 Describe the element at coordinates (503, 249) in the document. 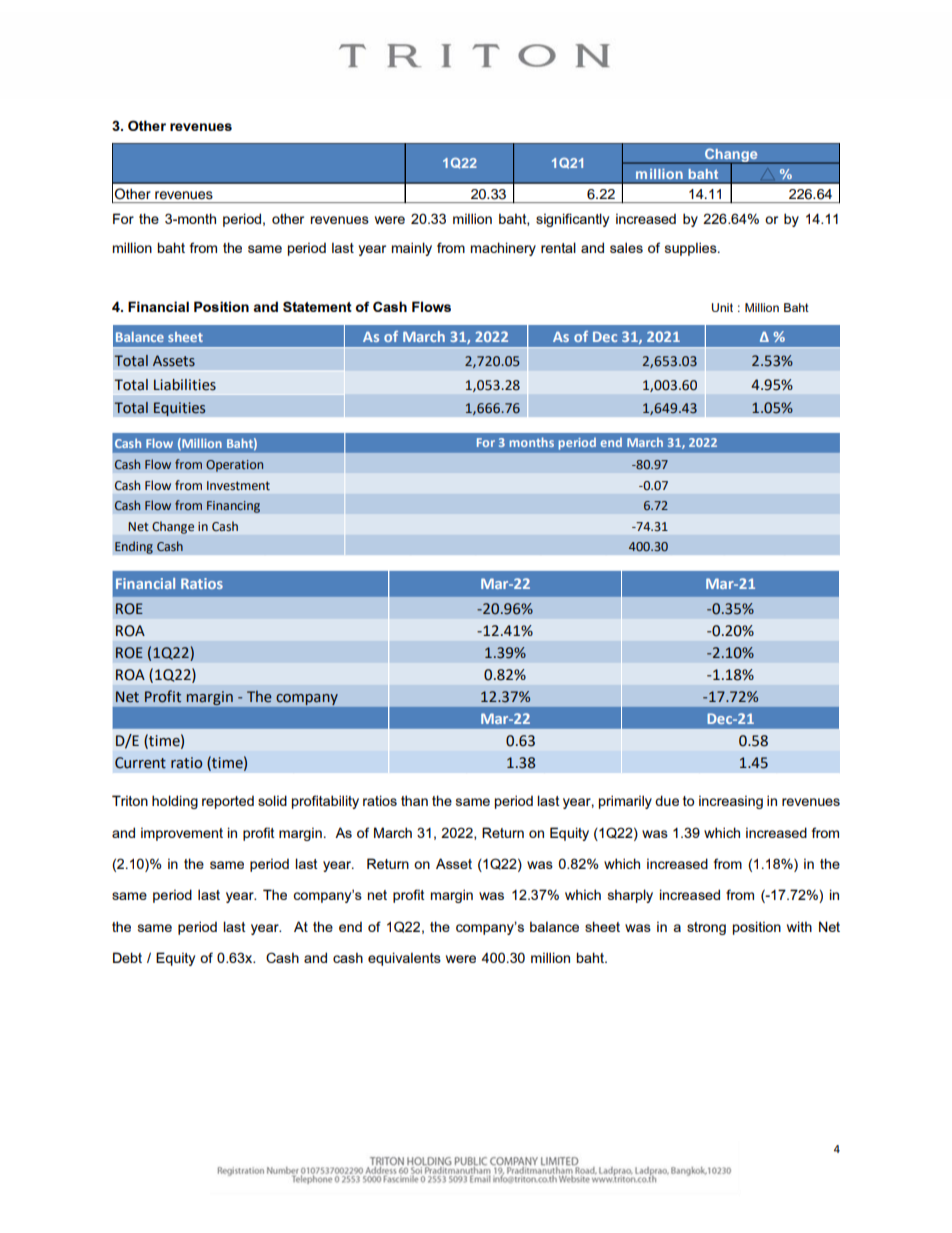

I see `machinery` at that location.
